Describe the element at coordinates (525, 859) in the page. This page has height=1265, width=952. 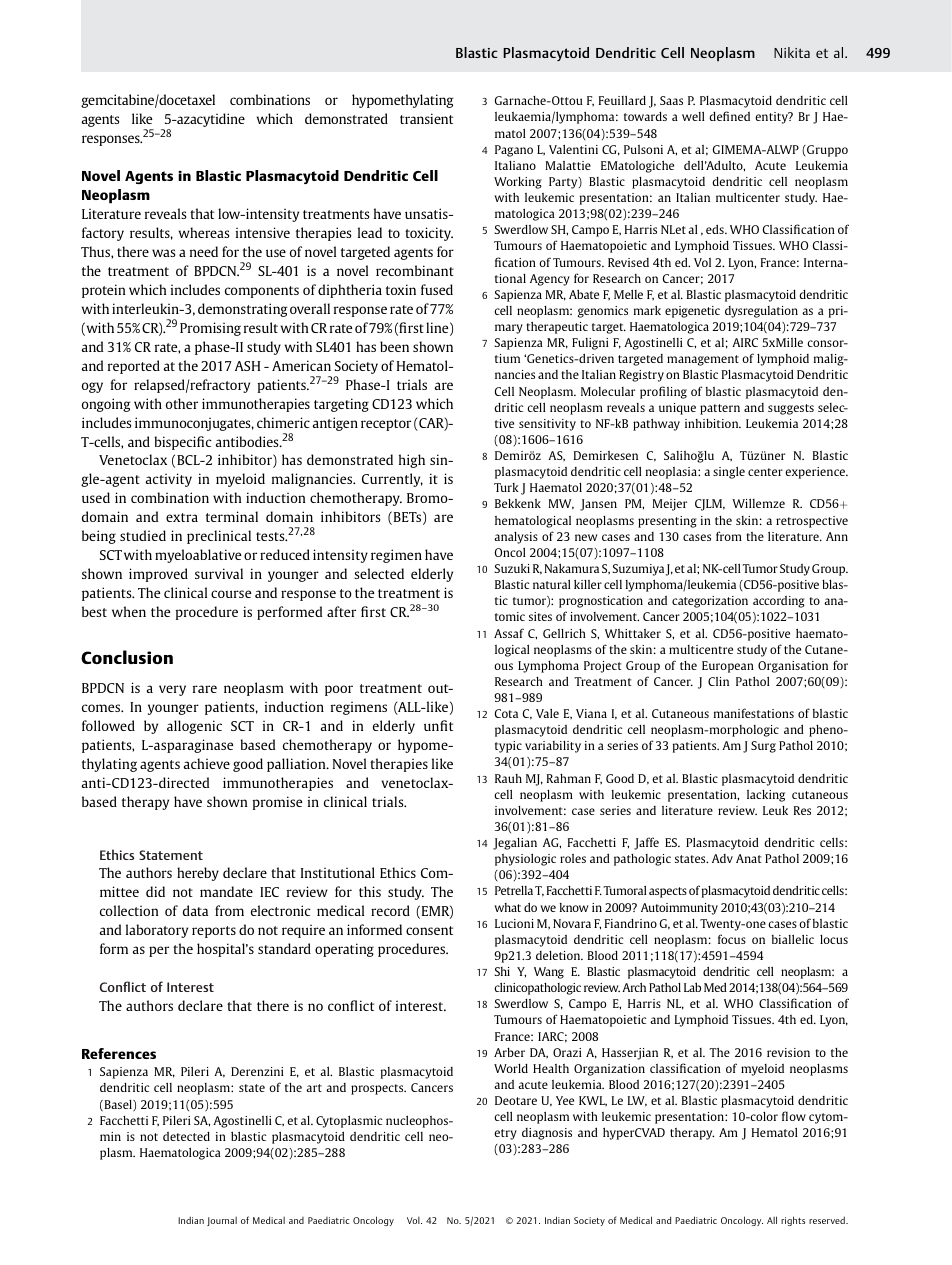
I see `physiologic` at that location.
